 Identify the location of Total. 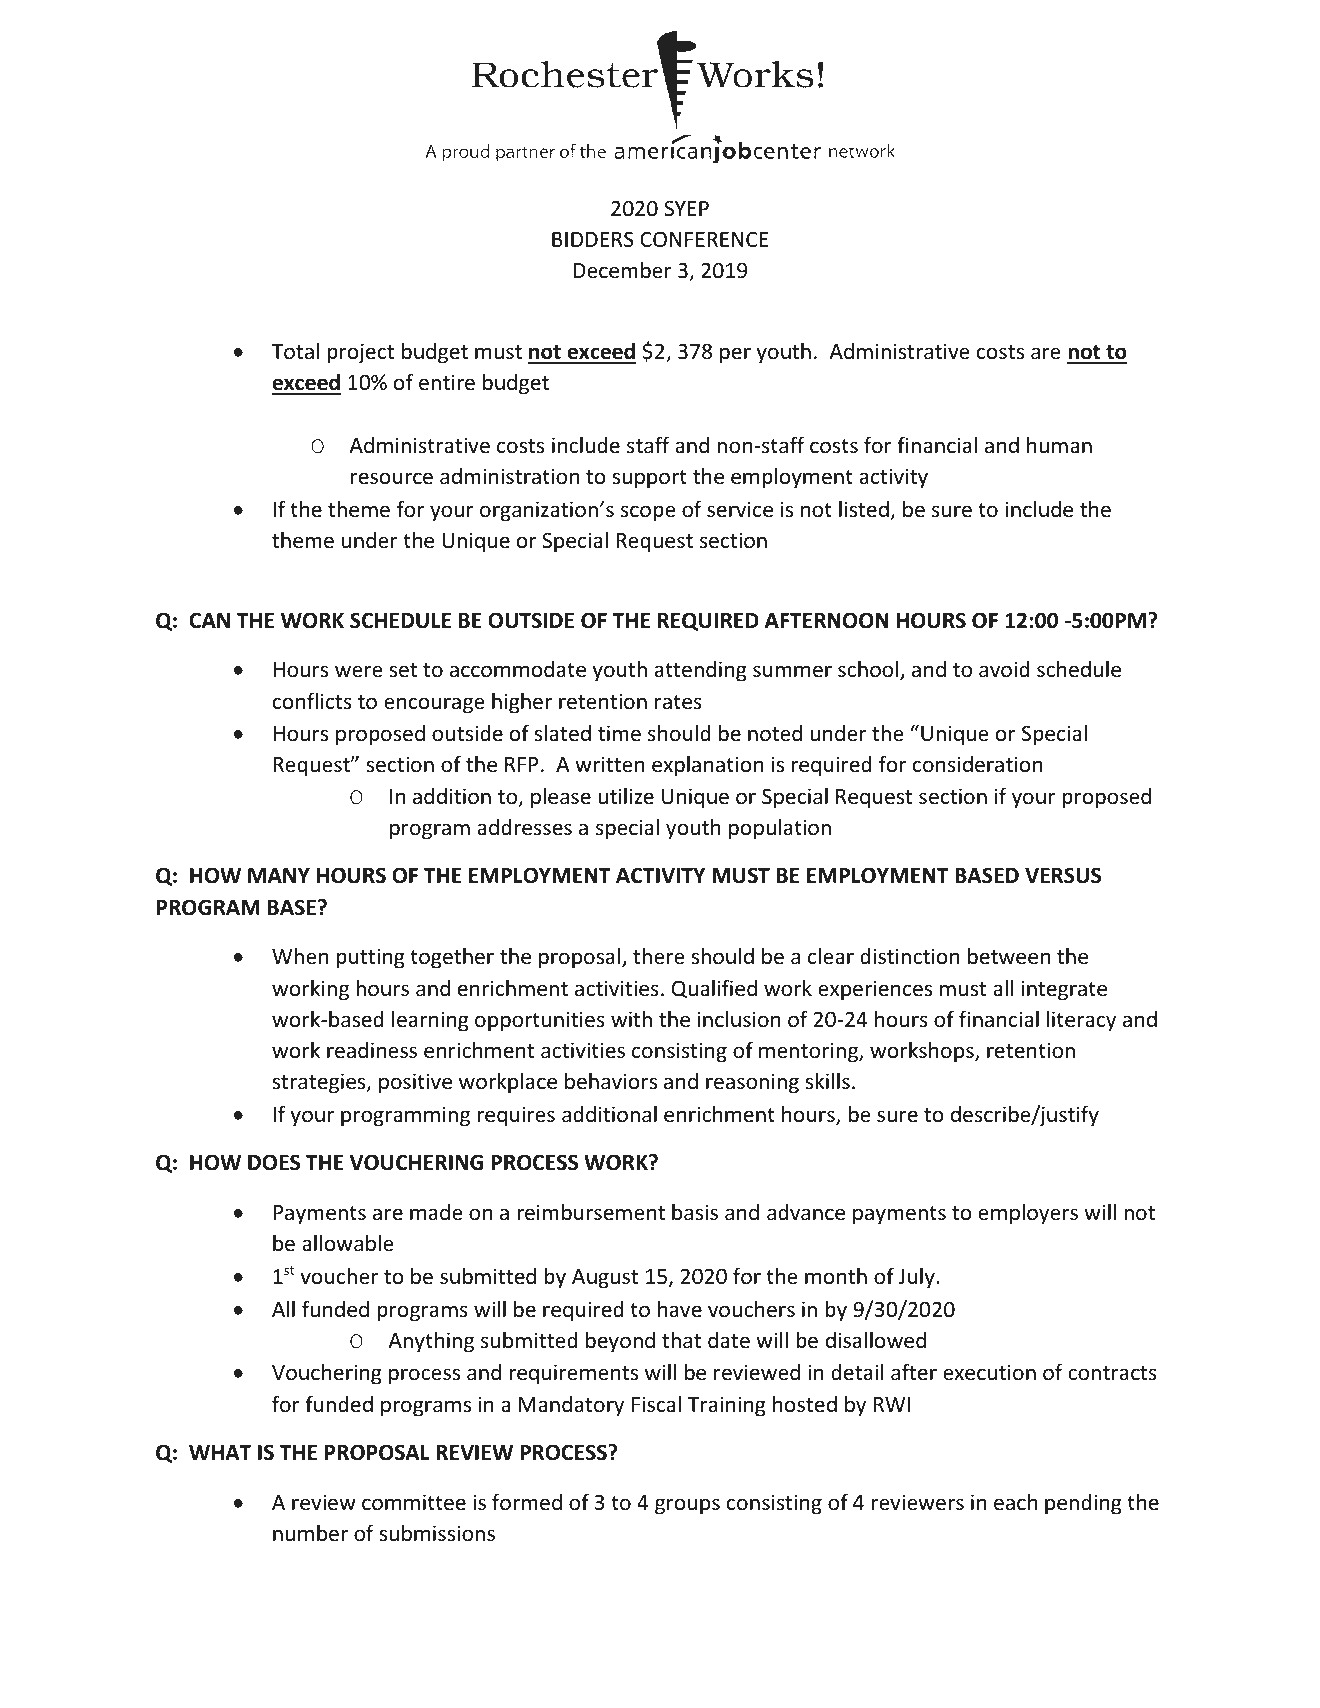
(296, 351).
